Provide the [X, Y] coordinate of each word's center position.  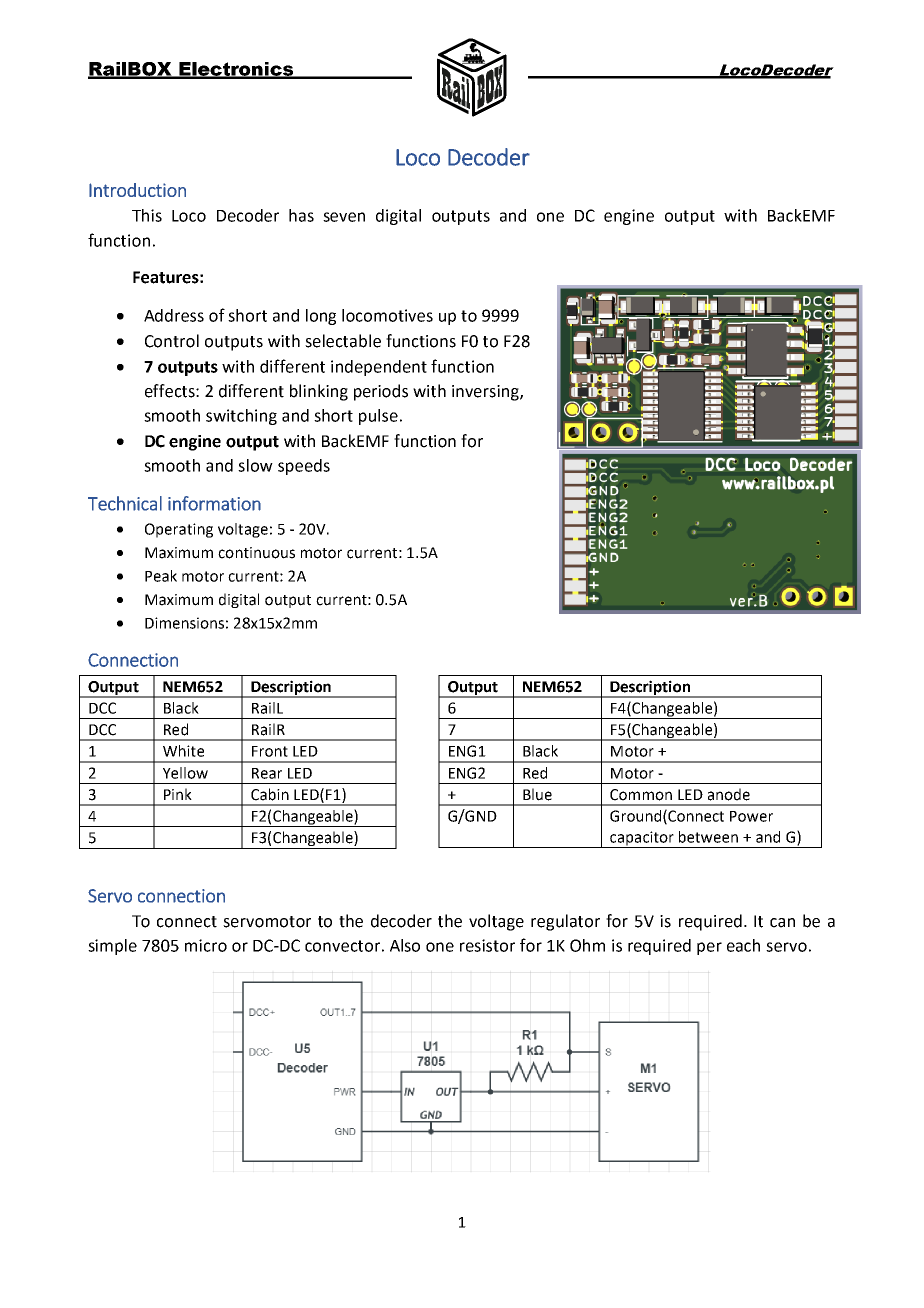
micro [206, 945]
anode [729, 794]
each [743, 945]
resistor [487, 945]
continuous [256, 553]
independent [379, 368]
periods [381, 392]
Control [172, 341]
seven [344, 217]
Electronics [236, 70]
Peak [161, 576]
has [301, 215]
